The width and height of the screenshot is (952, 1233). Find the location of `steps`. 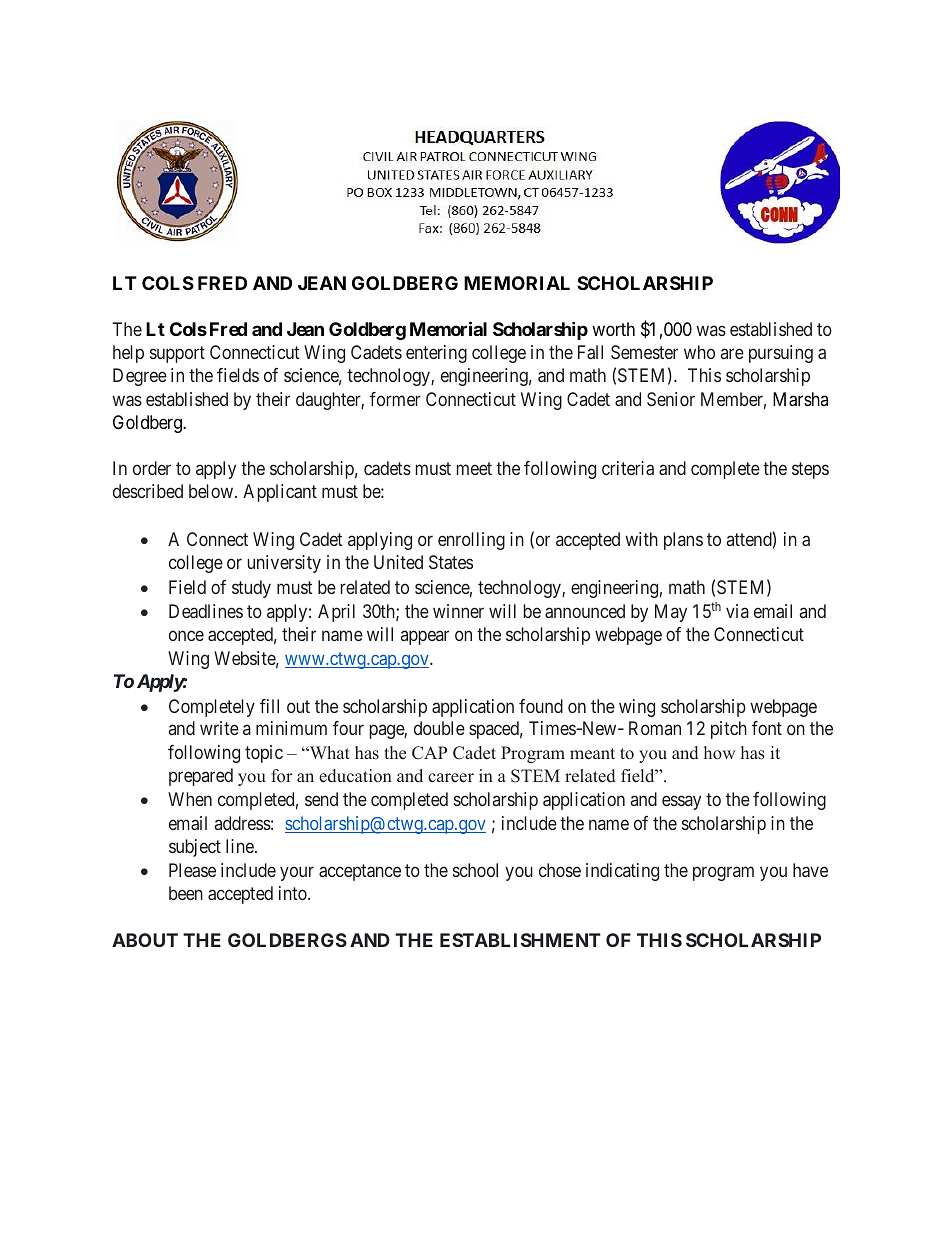

steps is located at coordinates (810, 470).
